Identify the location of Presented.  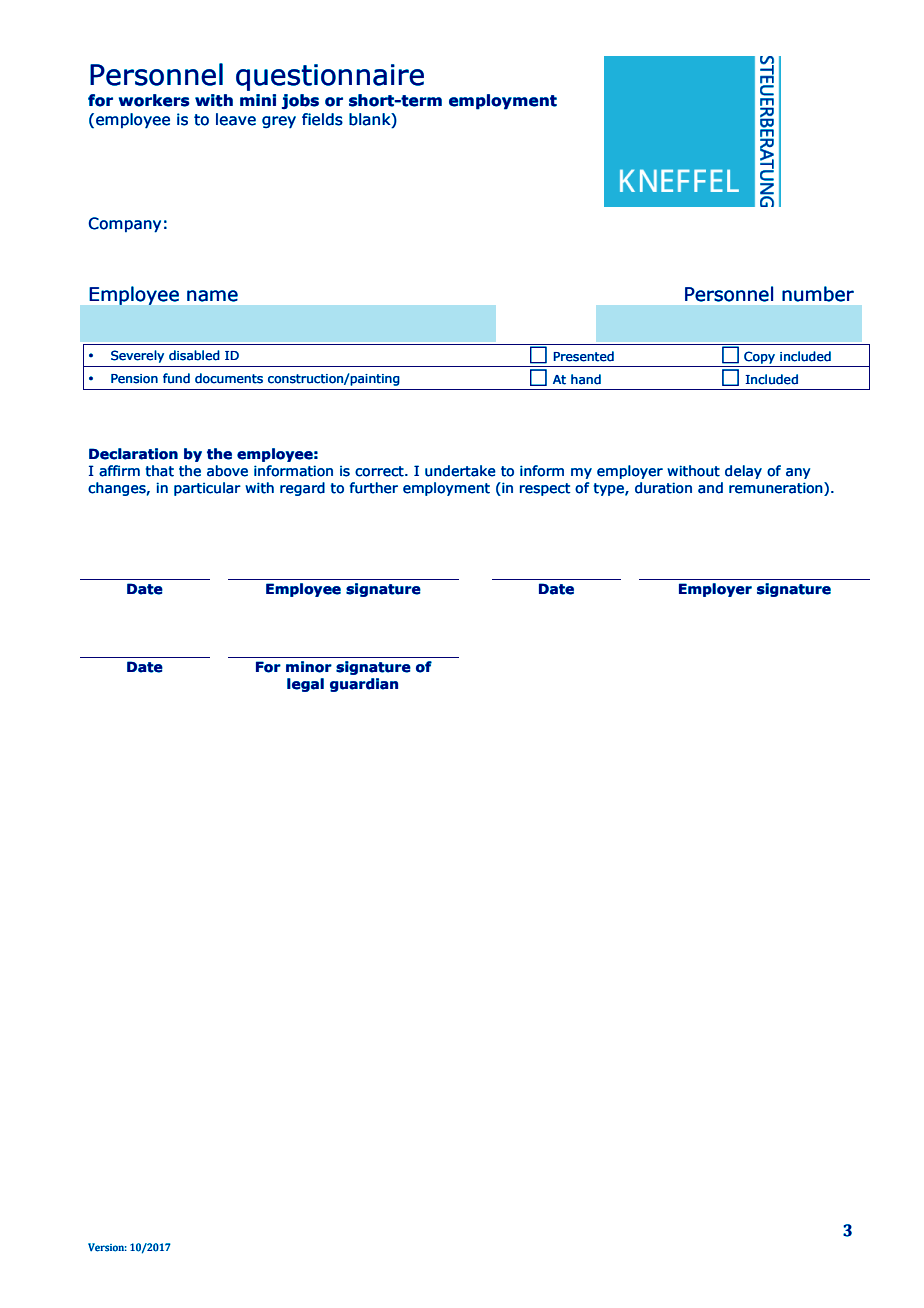
(584, 356).
